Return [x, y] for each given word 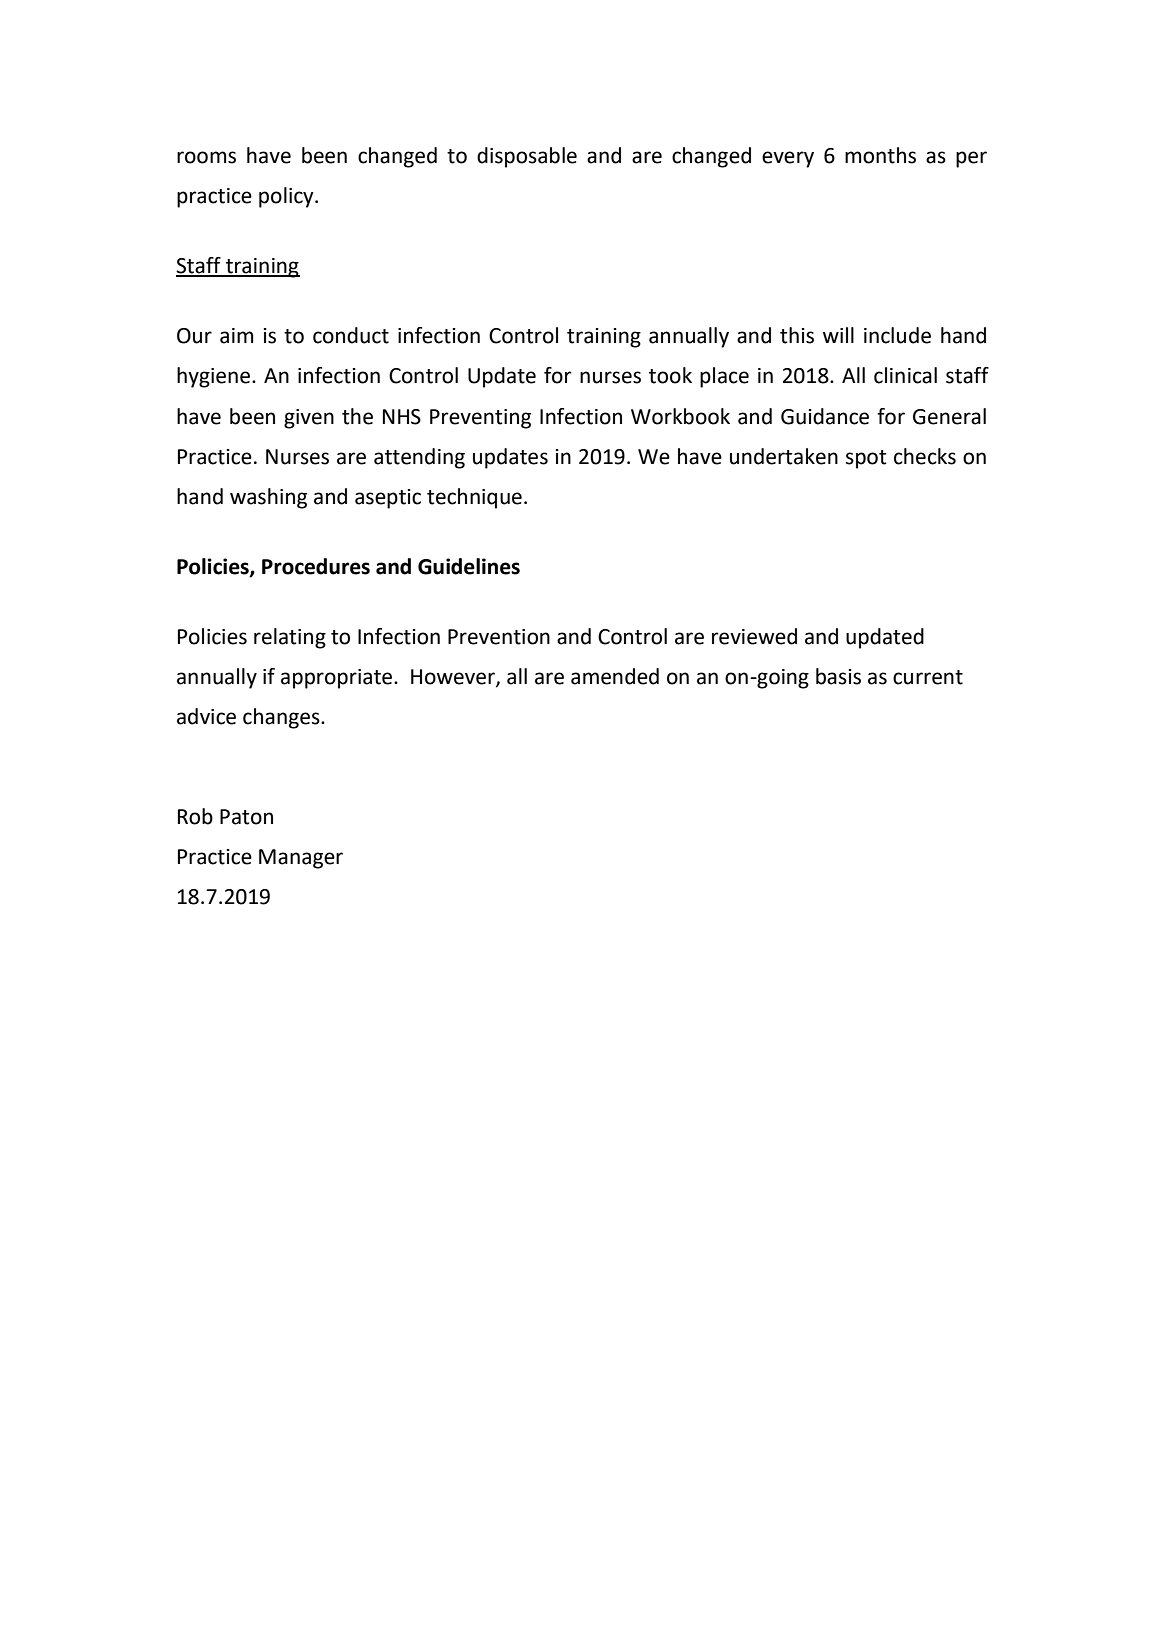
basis [838, 676]
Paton [246, 817]
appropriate [336, 679]
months [880, 155]
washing [268, 498]
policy [287, 197]
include [897, 335]
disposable [527, 157]
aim [236, 336]
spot [866, 459]
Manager [301, 859]
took [670, 375]
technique [474, 498]
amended [615, 676]
